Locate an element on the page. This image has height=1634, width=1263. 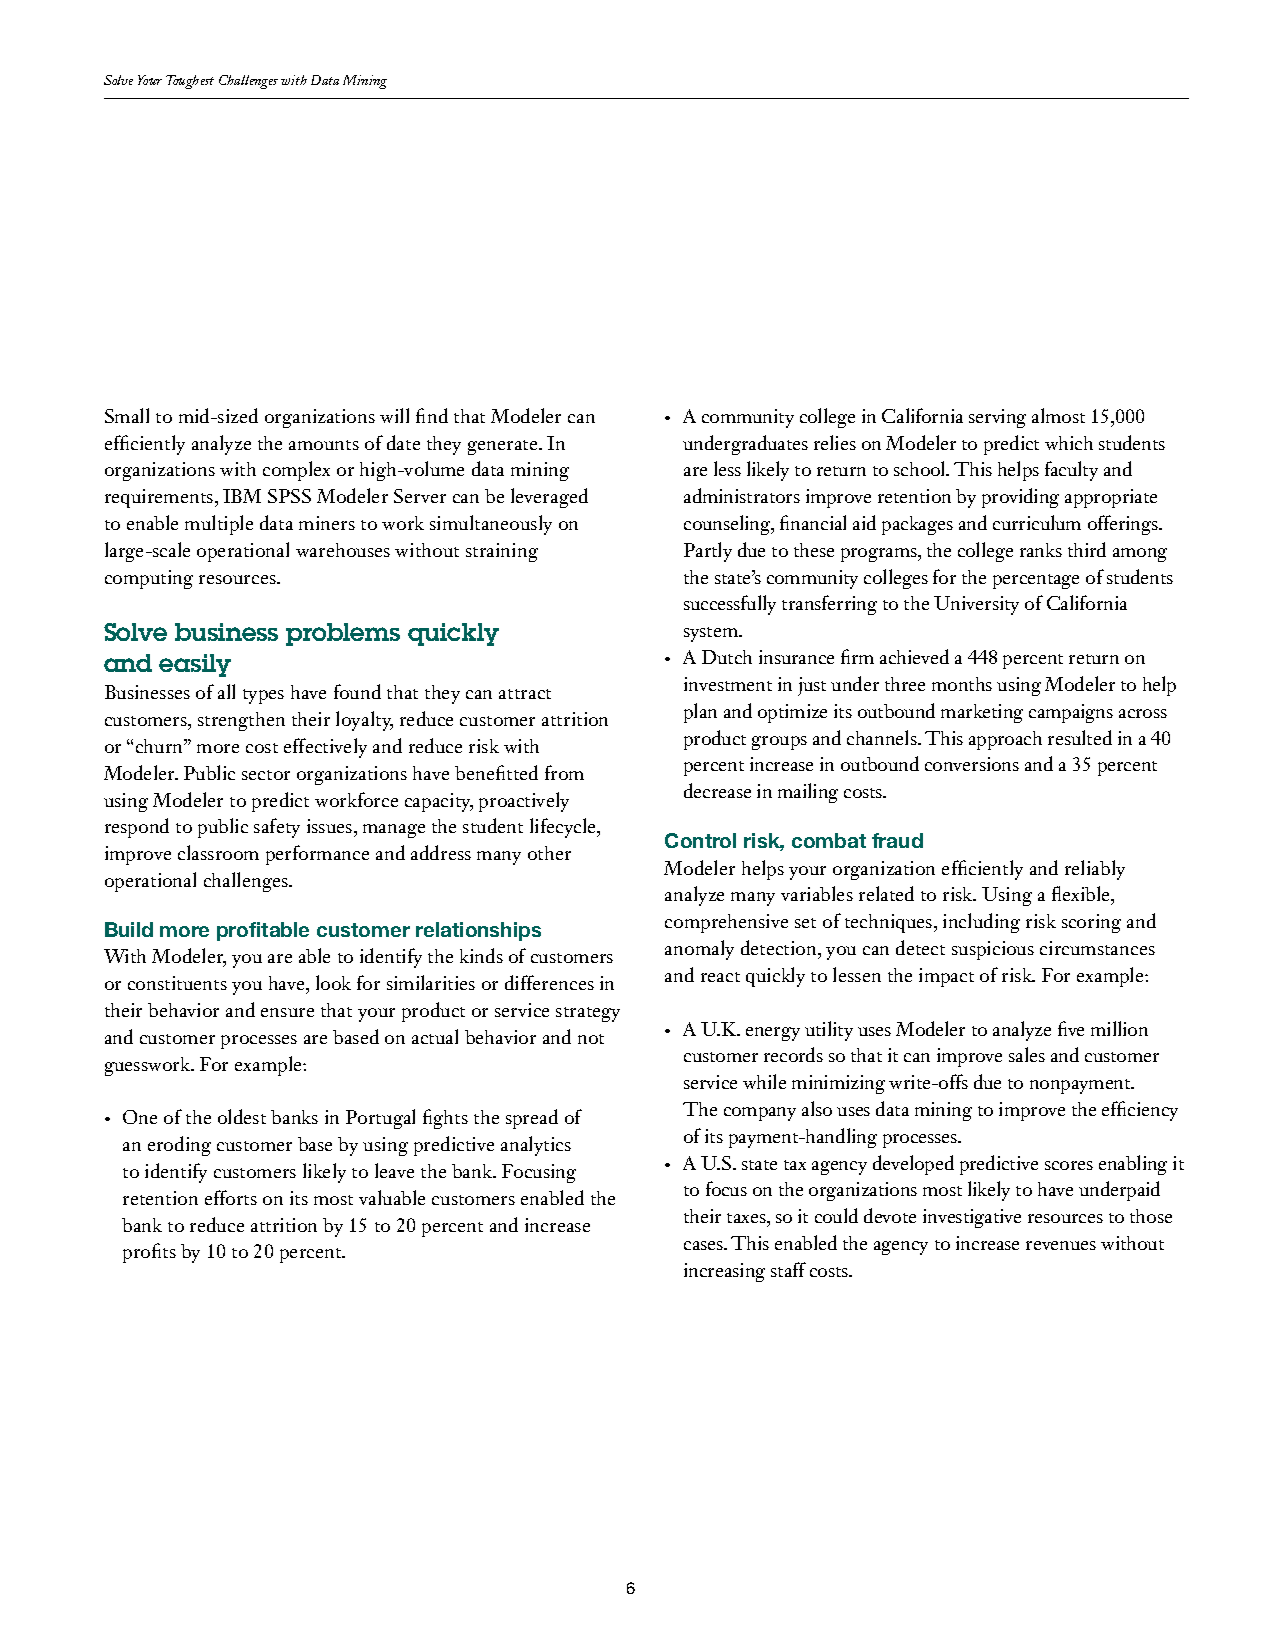
multiple is located at coordinates (219, 525).
